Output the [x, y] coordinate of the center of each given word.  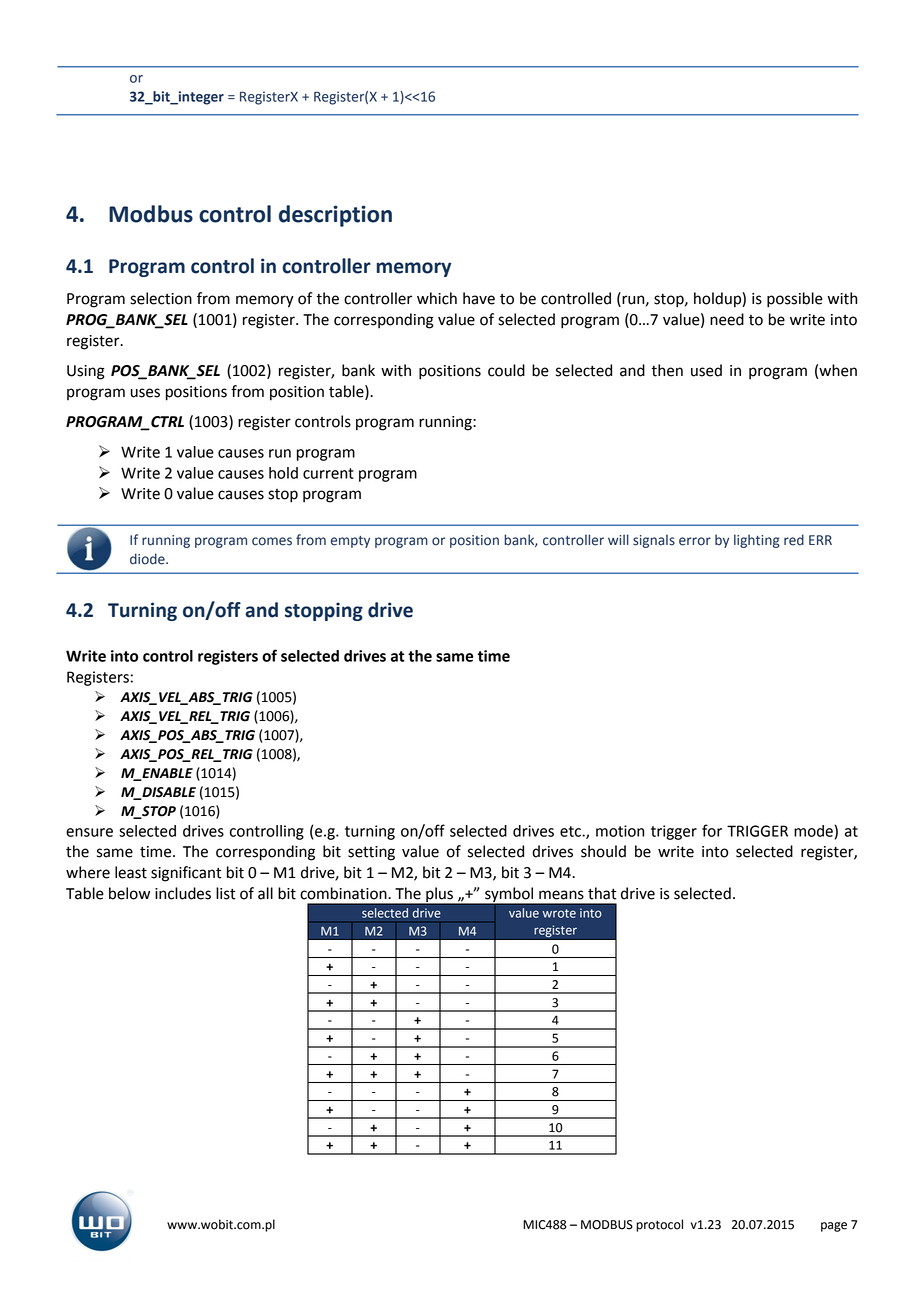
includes [183, 893]
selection [161, 298]
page [834, 1227]
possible [795, 300]
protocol [659, 1225]
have [479, 298]
